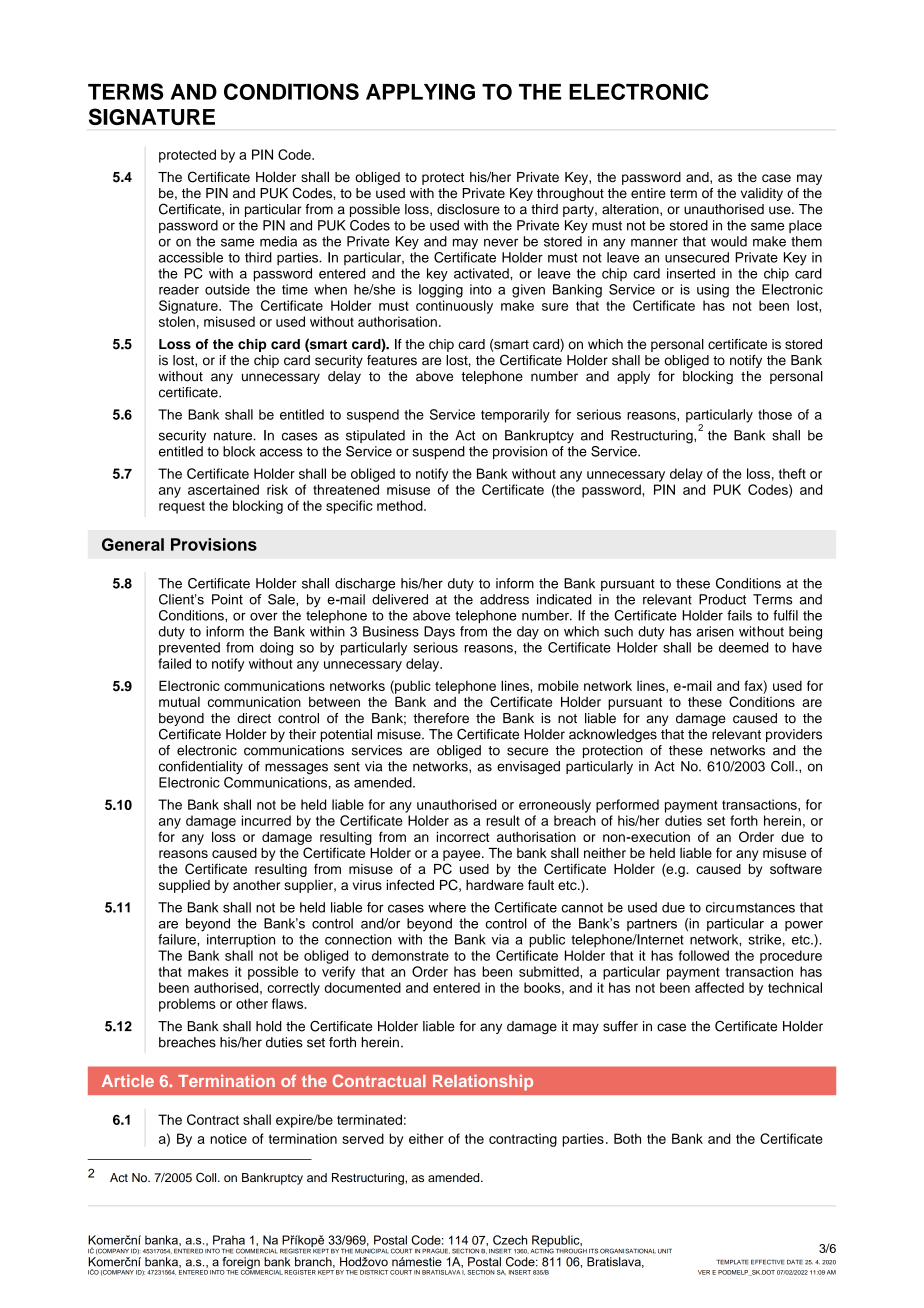  What do you see at coordinates (229, 1240) in the screenshot?
I see `Praha` at bounding box center [229, 1240].
